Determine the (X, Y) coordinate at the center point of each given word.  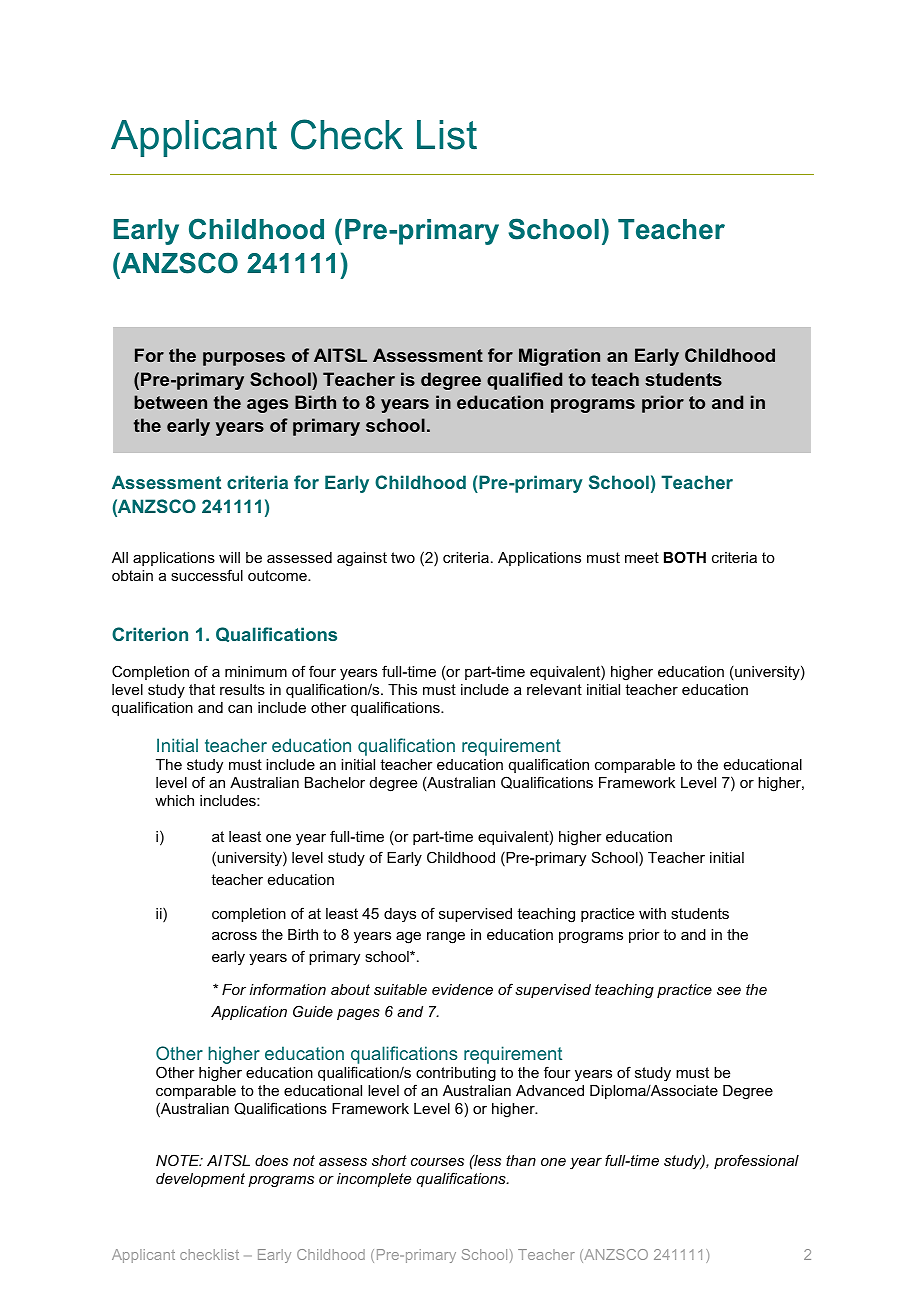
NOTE (179, 1160)
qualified (524, 381)
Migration (559, 357)
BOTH (685, 557)
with (652, 913)
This (402, 689)
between (170, 402)
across (234, 936)
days (400, 915)
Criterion (150, 634)
